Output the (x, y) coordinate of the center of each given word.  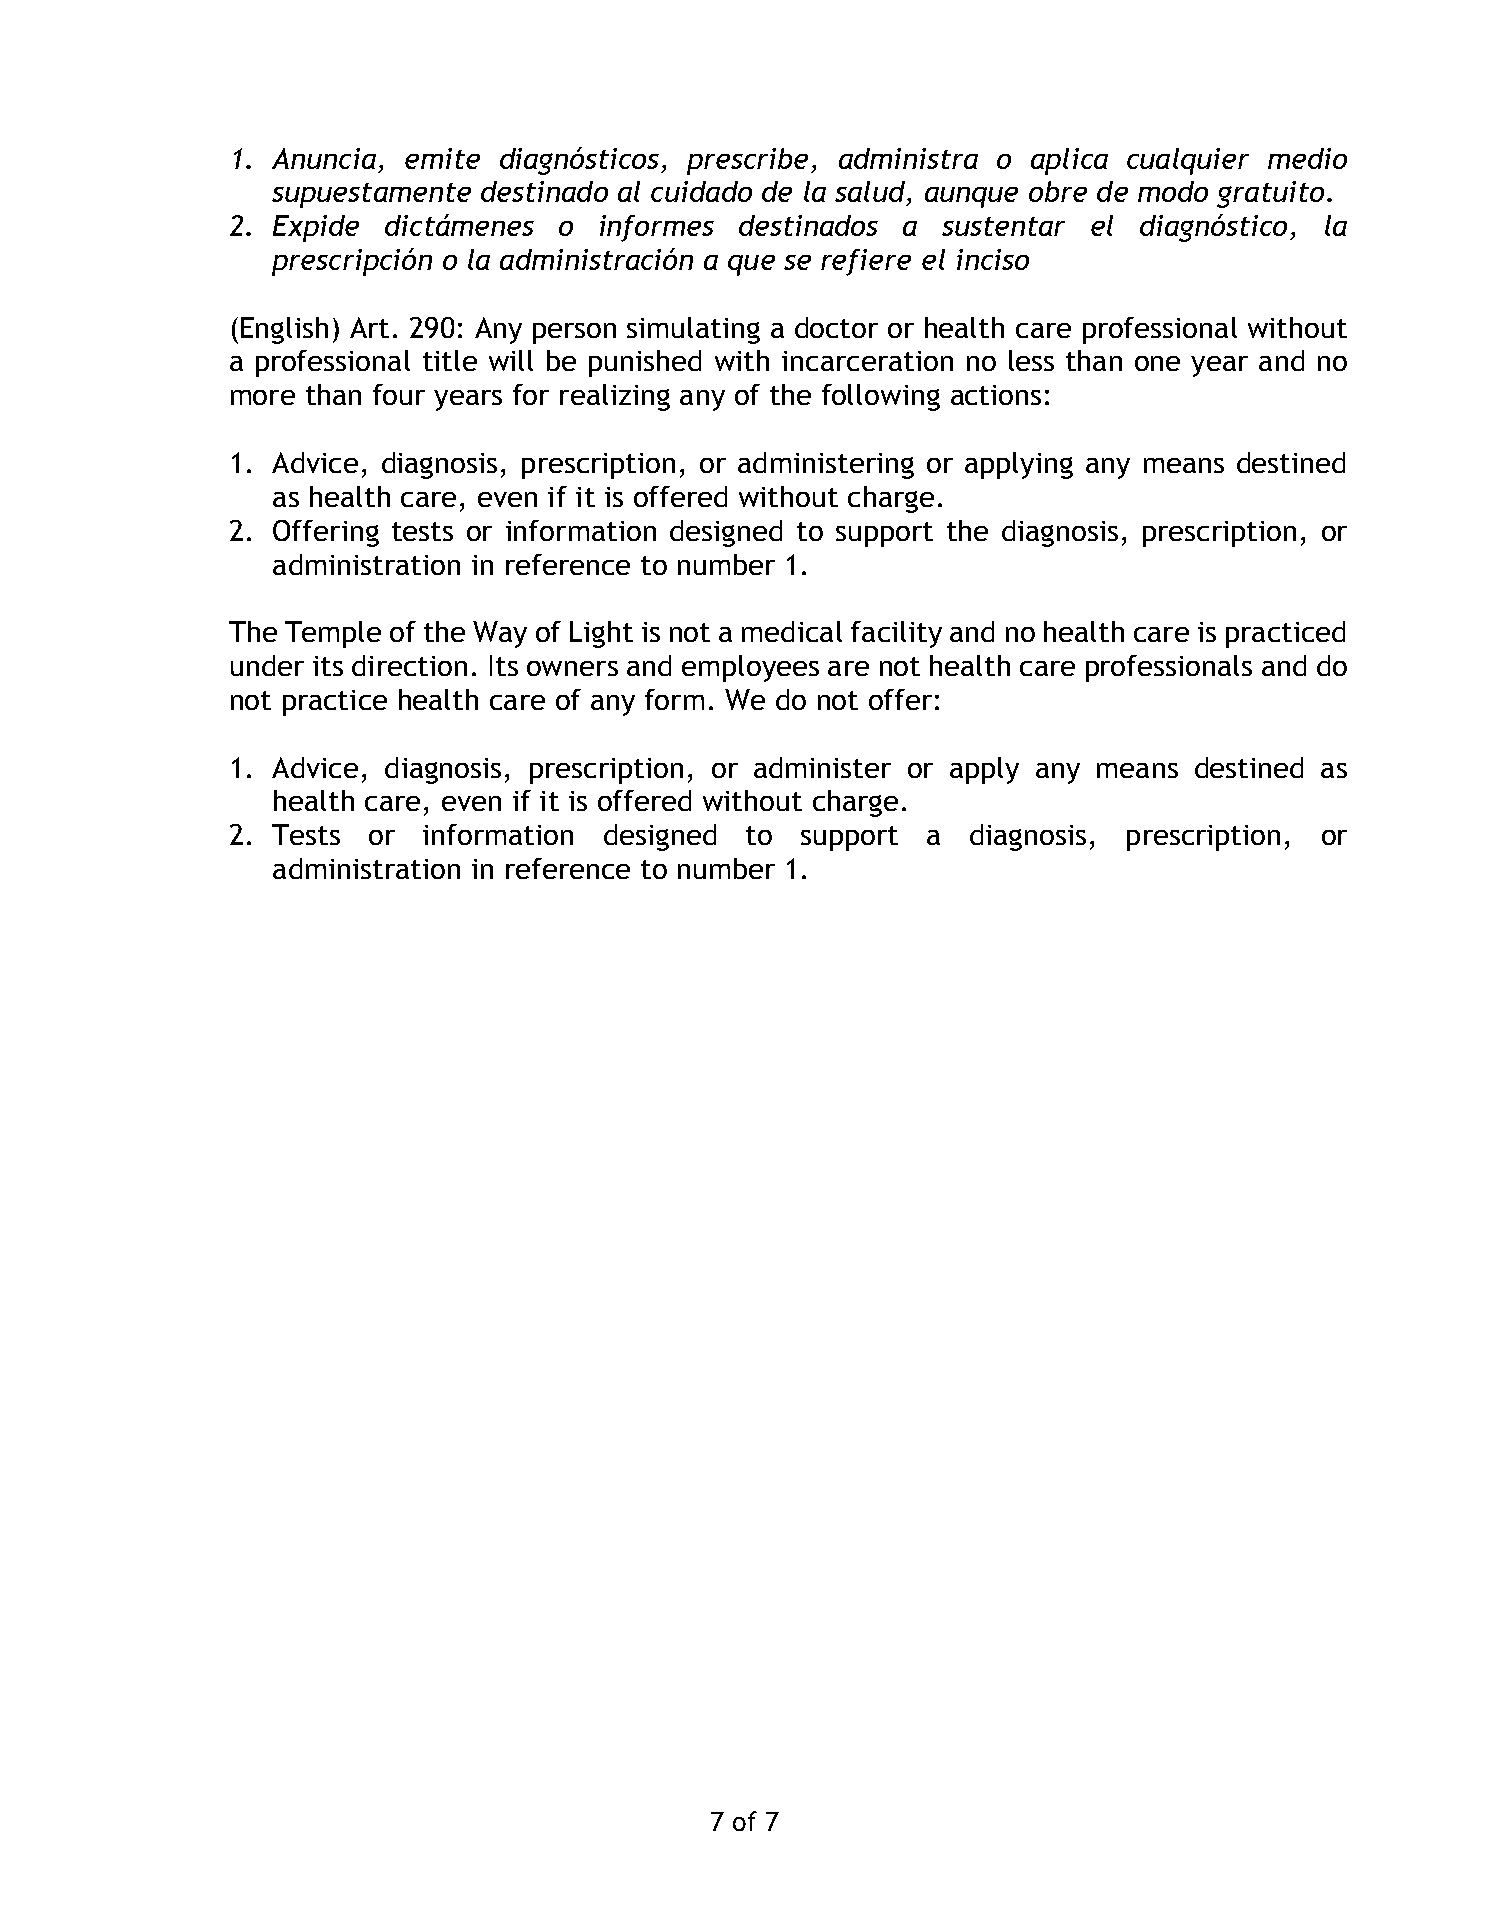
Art (369, 327)
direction (409, 665)
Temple (333, 634)
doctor (836, 327)
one (1157, 363)
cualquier (1188, 161)
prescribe (747, 161)
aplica (1069, 161)
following (881, 397)
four (399, 394)
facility (896, 634)
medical (792, 631)
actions (996, 395)
